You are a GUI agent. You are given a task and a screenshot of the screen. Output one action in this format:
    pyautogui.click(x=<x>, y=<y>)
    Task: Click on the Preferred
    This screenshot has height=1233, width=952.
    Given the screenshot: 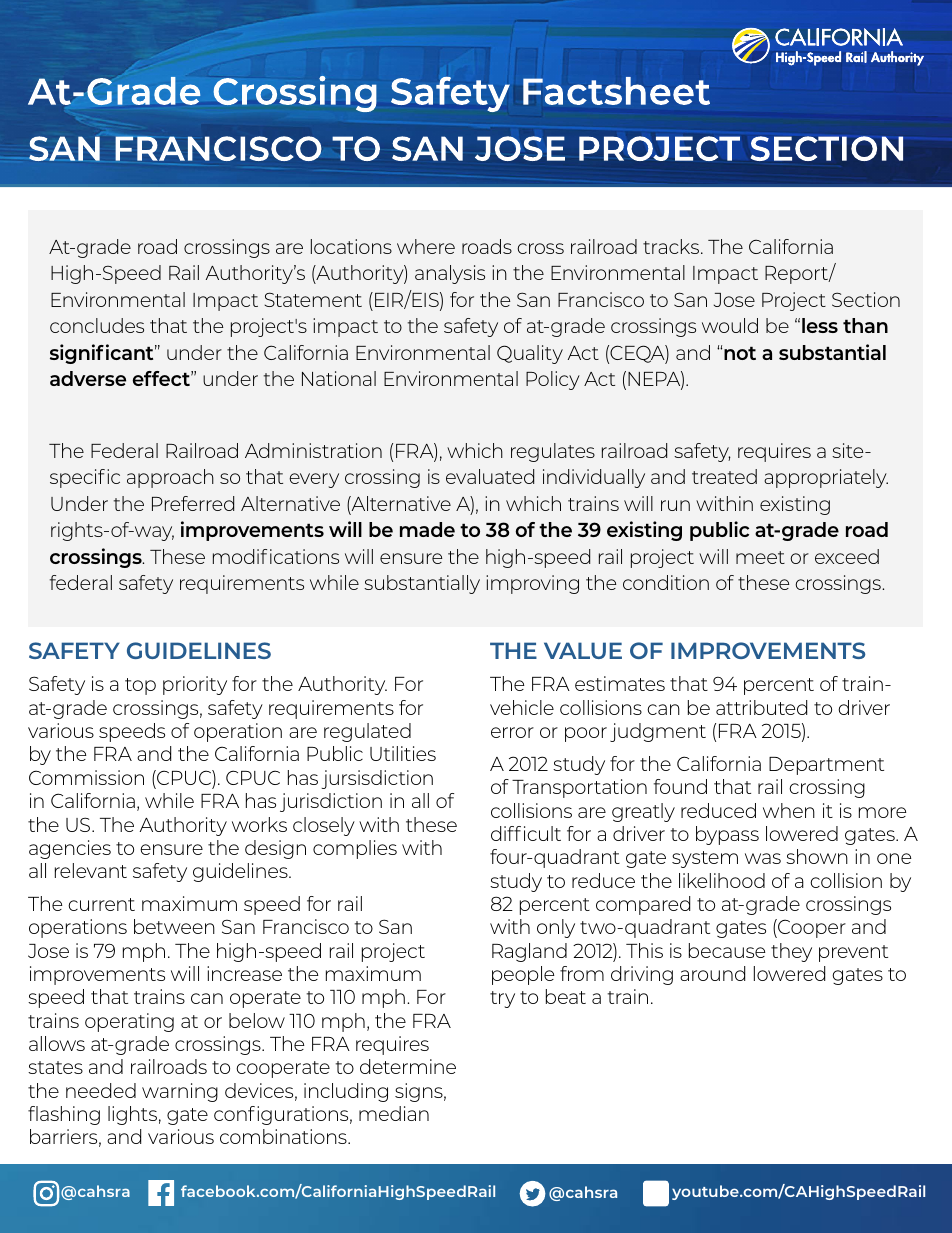 What is the action you would take?
    pyautogui.click(x=193, y=503)
